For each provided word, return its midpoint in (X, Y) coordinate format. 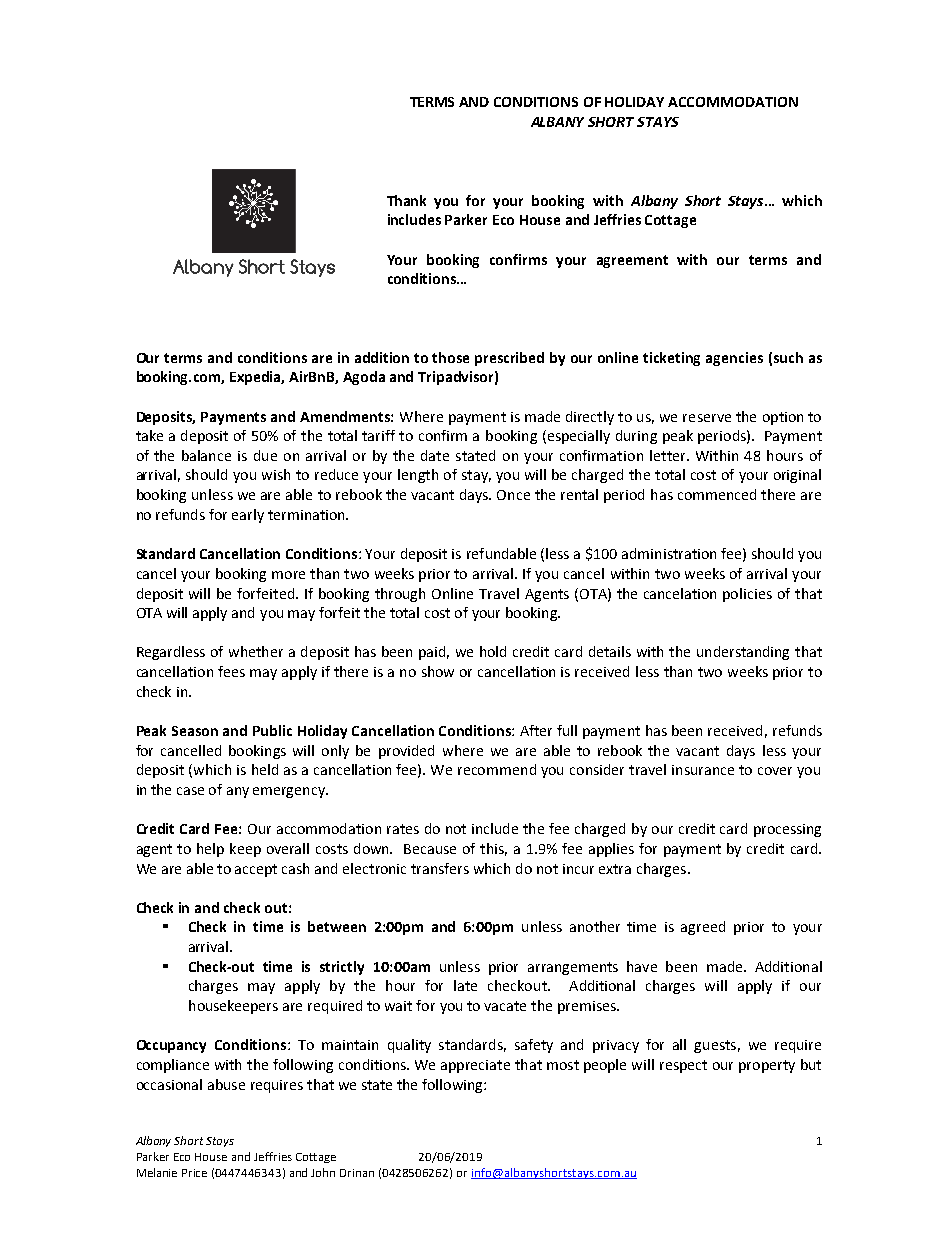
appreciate (475, 1066)
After (536, 730)
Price (194, 1173)
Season (195, 731)
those (450, 357)
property (767, 1066)
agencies (734, 359)
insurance (703, 770)
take (149, 435)
